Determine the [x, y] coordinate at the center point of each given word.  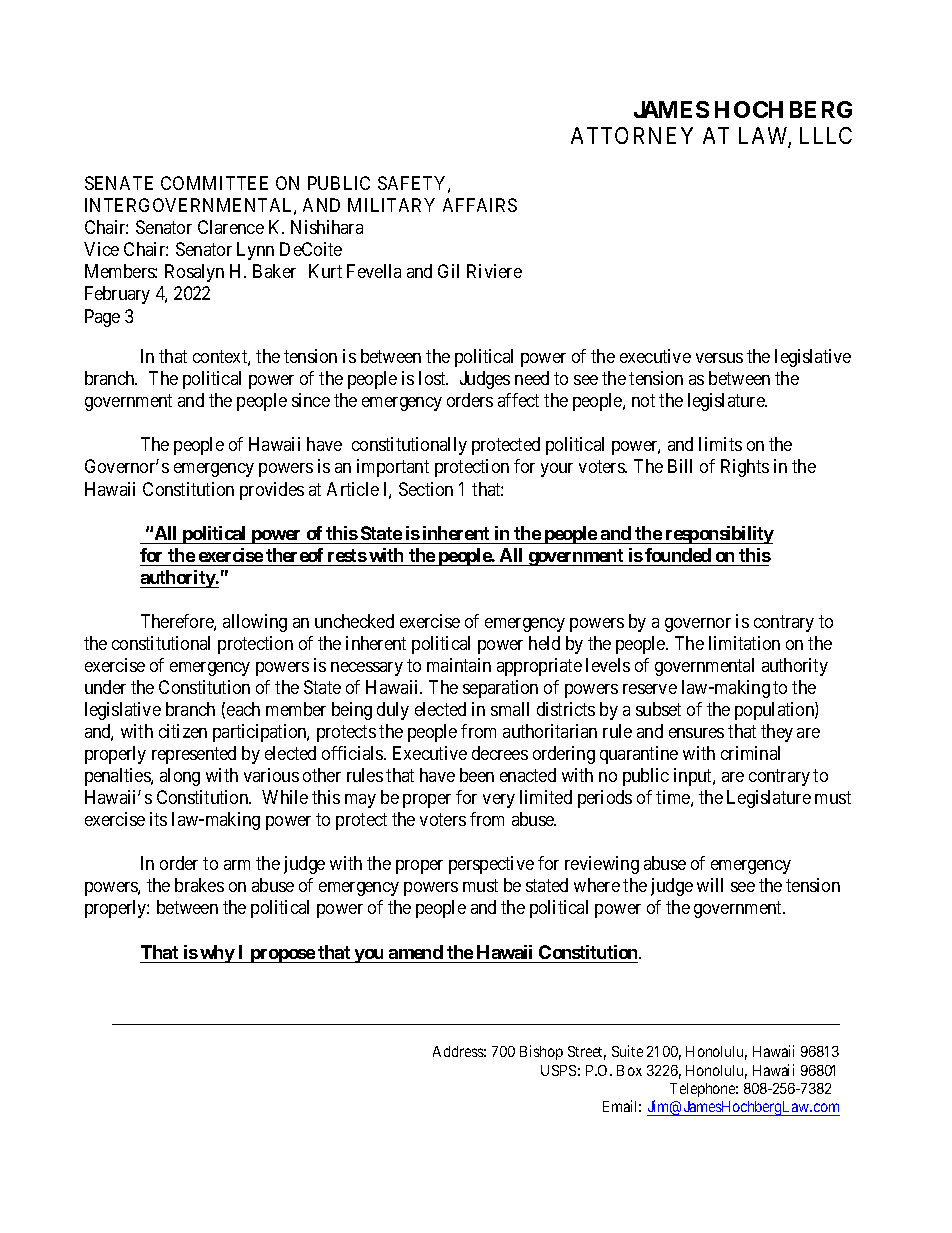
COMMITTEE [214, 183]
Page [102, 318]
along [180, 777]
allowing [255, 623]
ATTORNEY [632, 135]
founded [678, 555]
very [499, 801]
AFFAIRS [480, 205]
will [710, 885]
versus [719, 358]
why [217, 954]
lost [433, 378]
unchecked [354, 621]
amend [416, 952]
